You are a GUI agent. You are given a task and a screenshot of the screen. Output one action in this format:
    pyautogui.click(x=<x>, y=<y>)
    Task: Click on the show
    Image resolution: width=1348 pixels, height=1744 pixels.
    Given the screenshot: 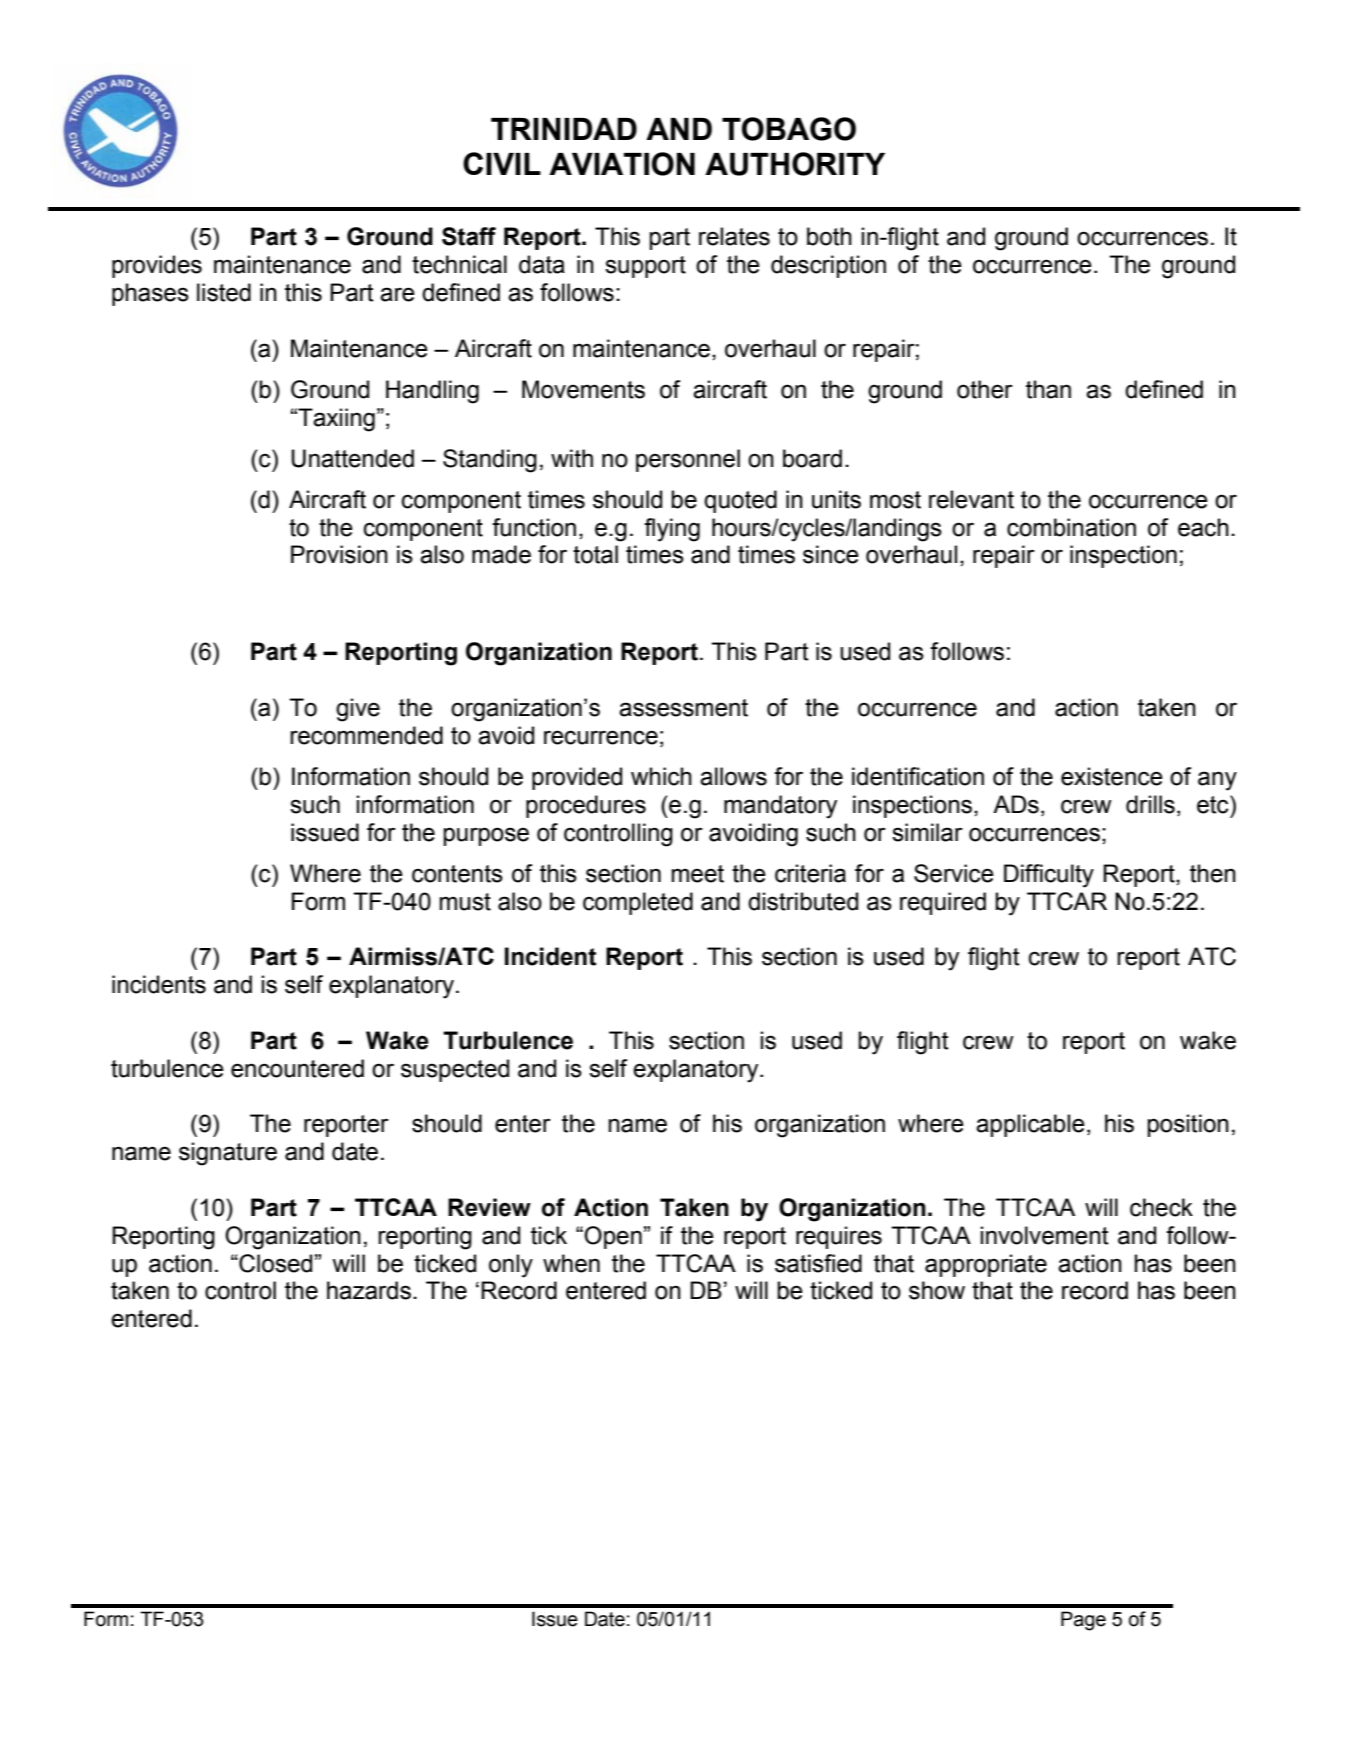 What is the action you would take?
    pyautogui.click(x=937, y=1290)
